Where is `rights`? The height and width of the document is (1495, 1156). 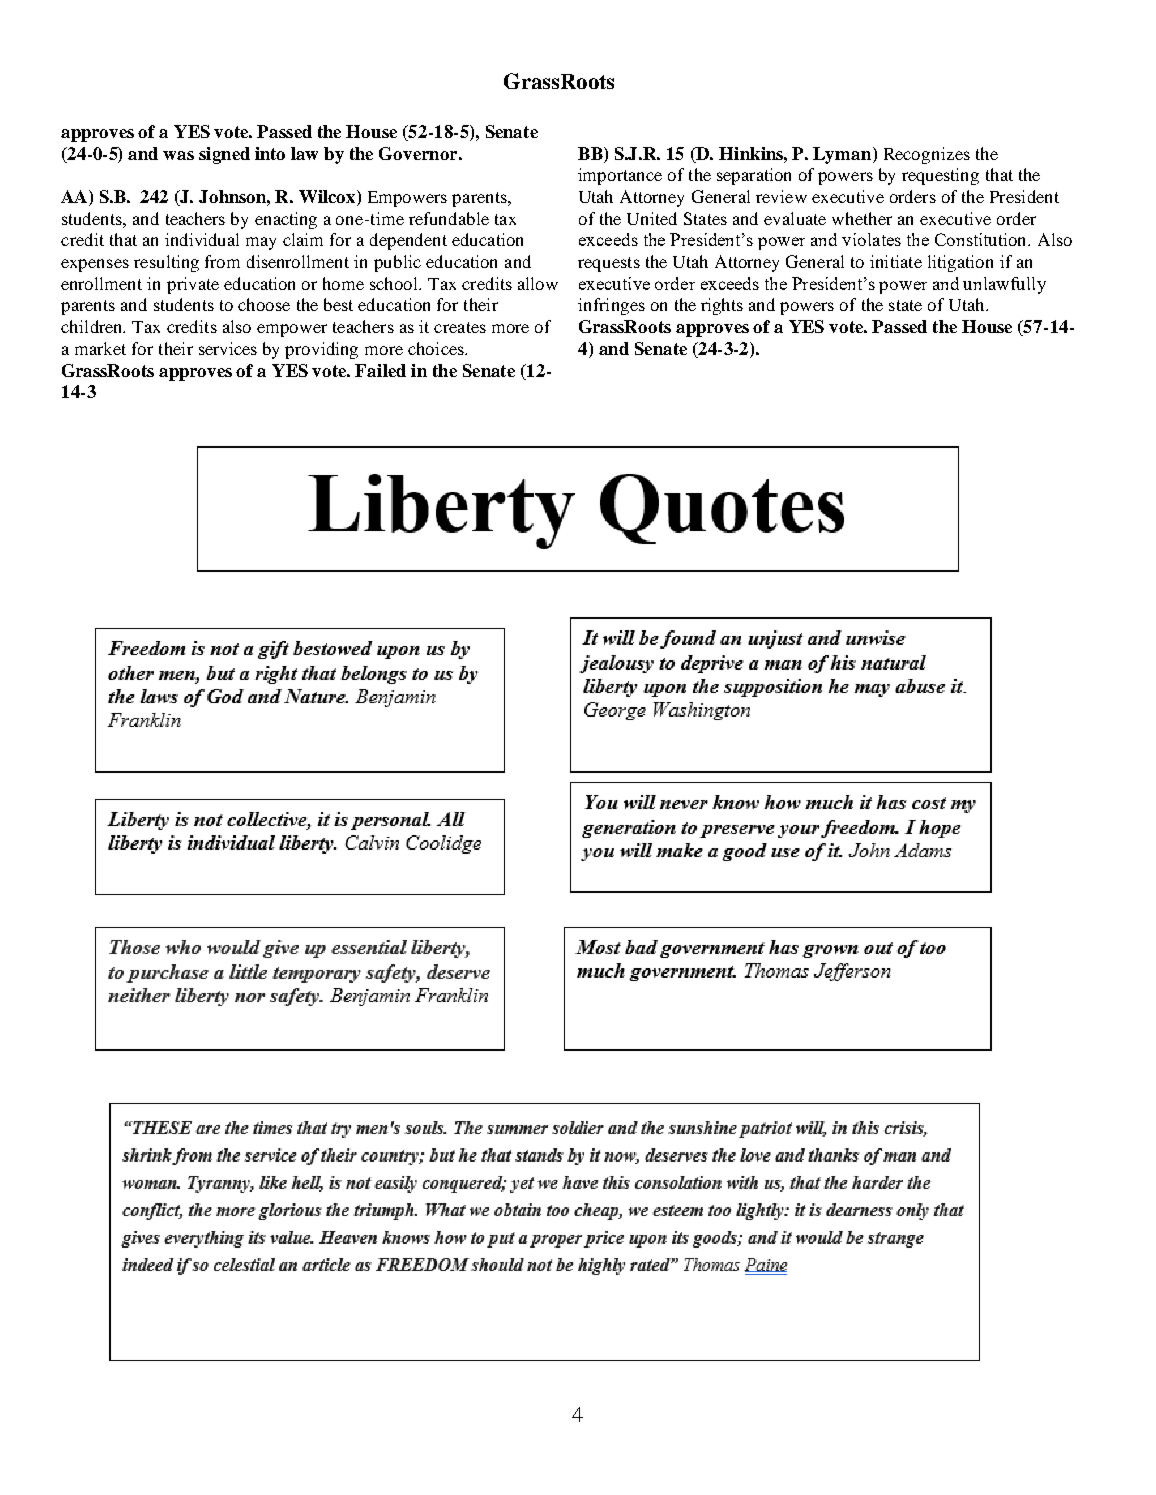 rights is located at coordinates (722, 306).
